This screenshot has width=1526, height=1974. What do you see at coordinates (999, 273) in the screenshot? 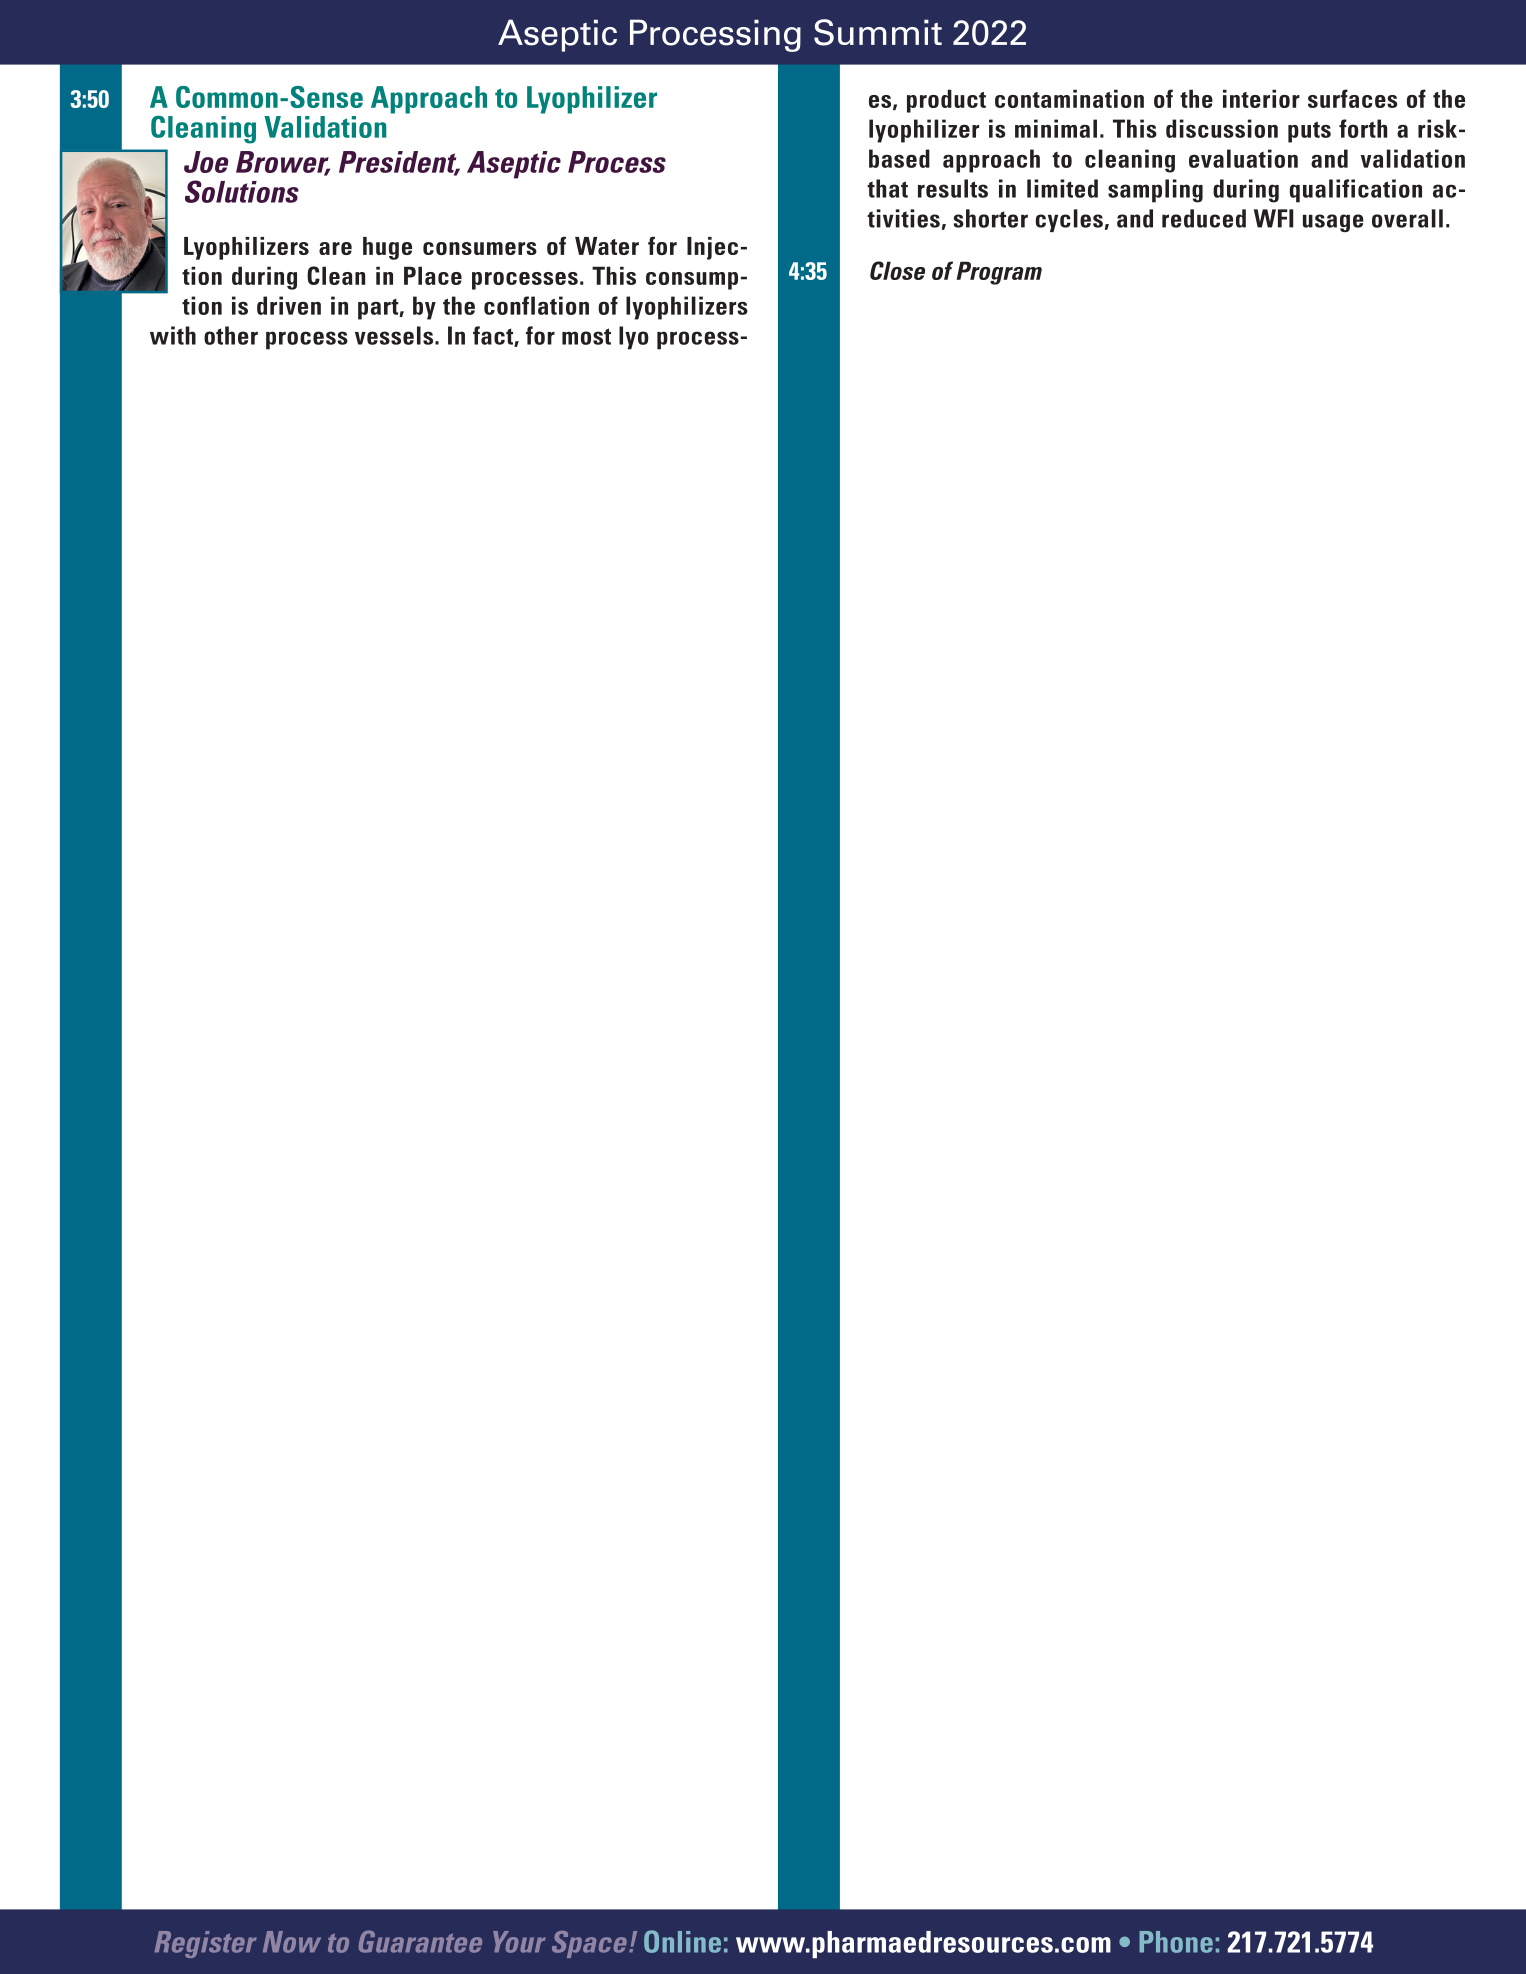
I see `Program` at bounding box center [999, 273].
